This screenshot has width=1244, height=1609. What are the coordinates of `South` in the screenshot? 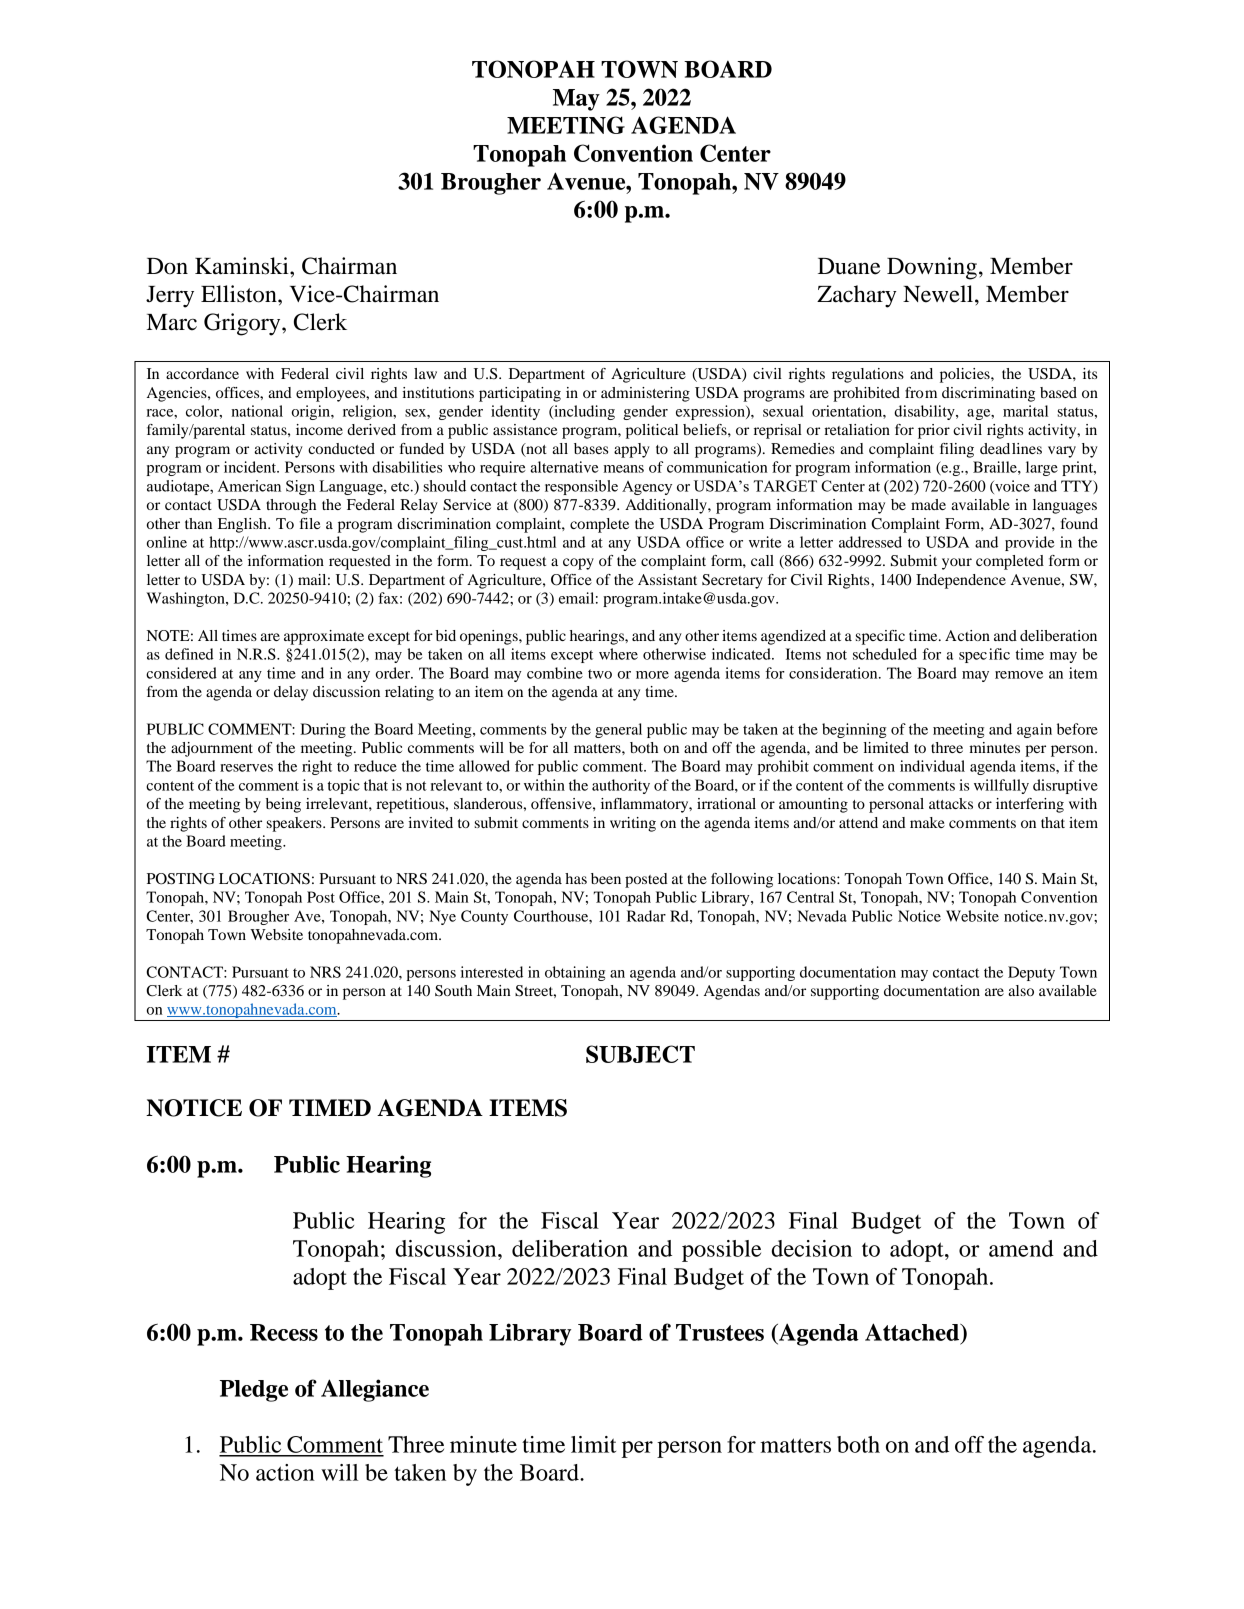 It's located at (453, 991).
